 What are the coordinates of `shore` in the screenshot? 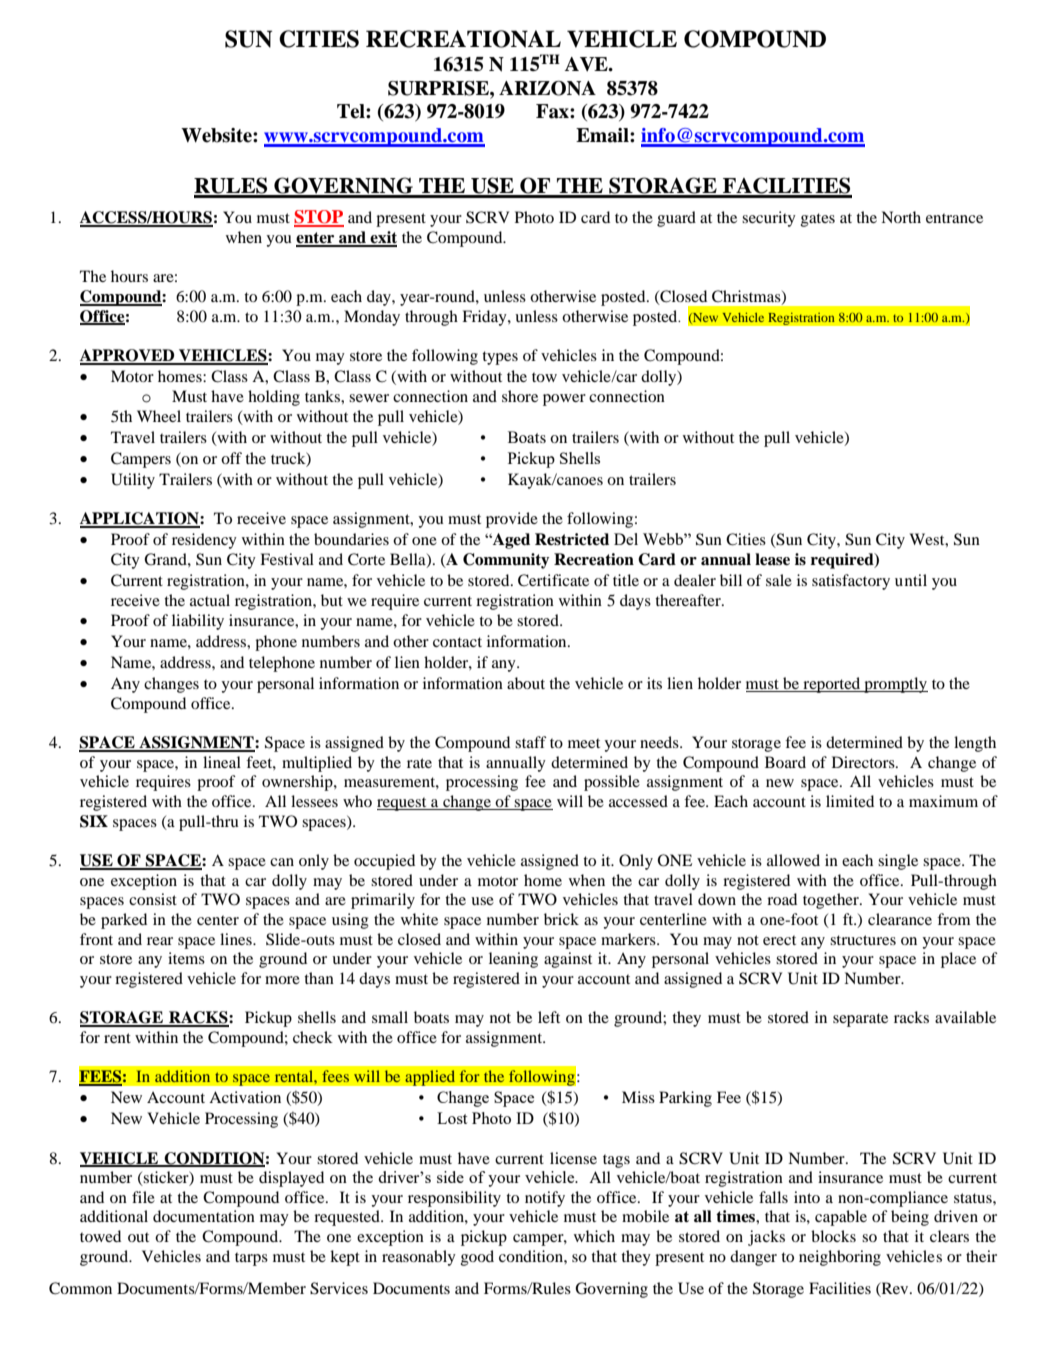 It's located at (520, 396).
